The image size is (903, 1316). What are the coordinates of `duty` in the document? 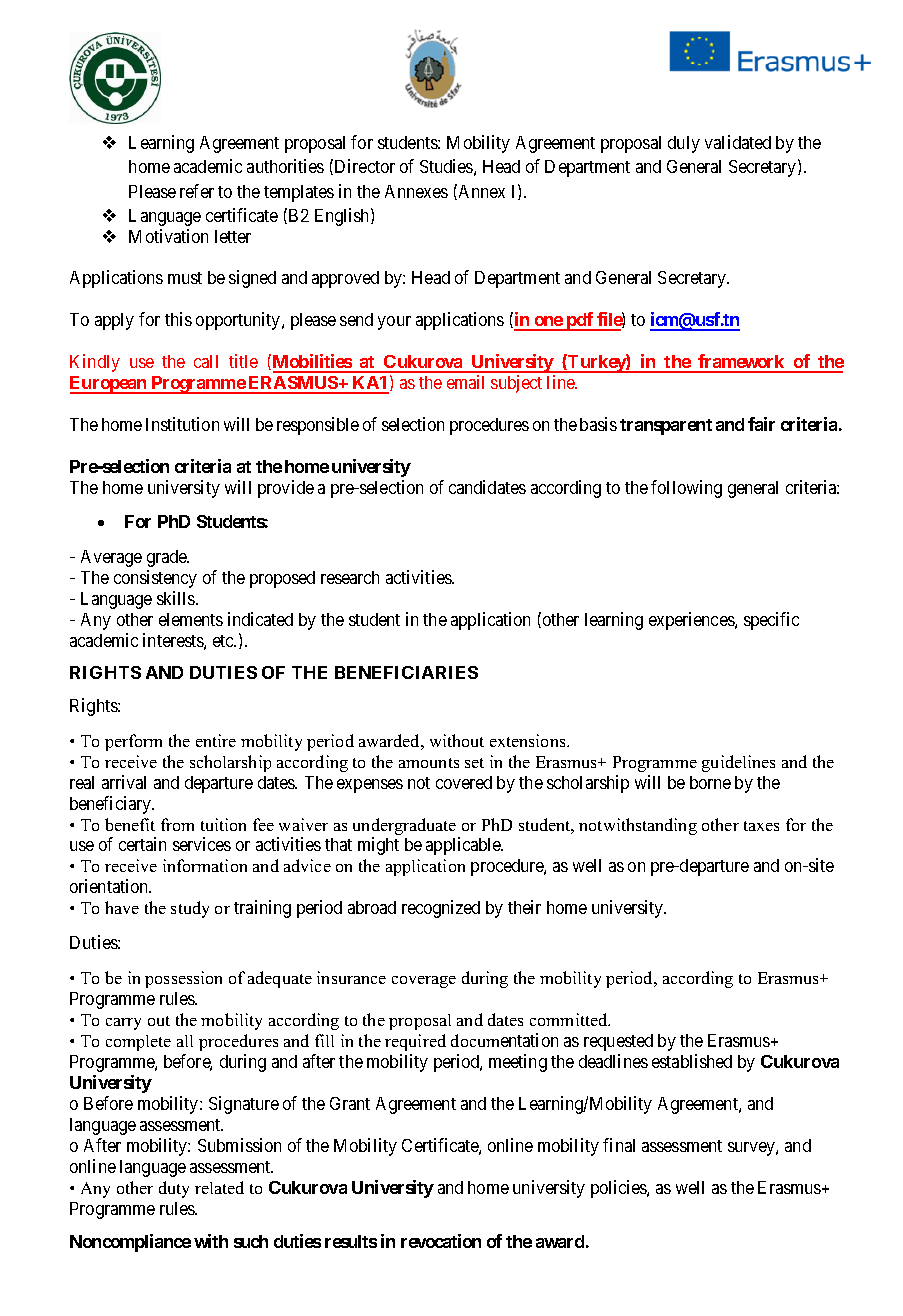 It's located at (174, 1189).
